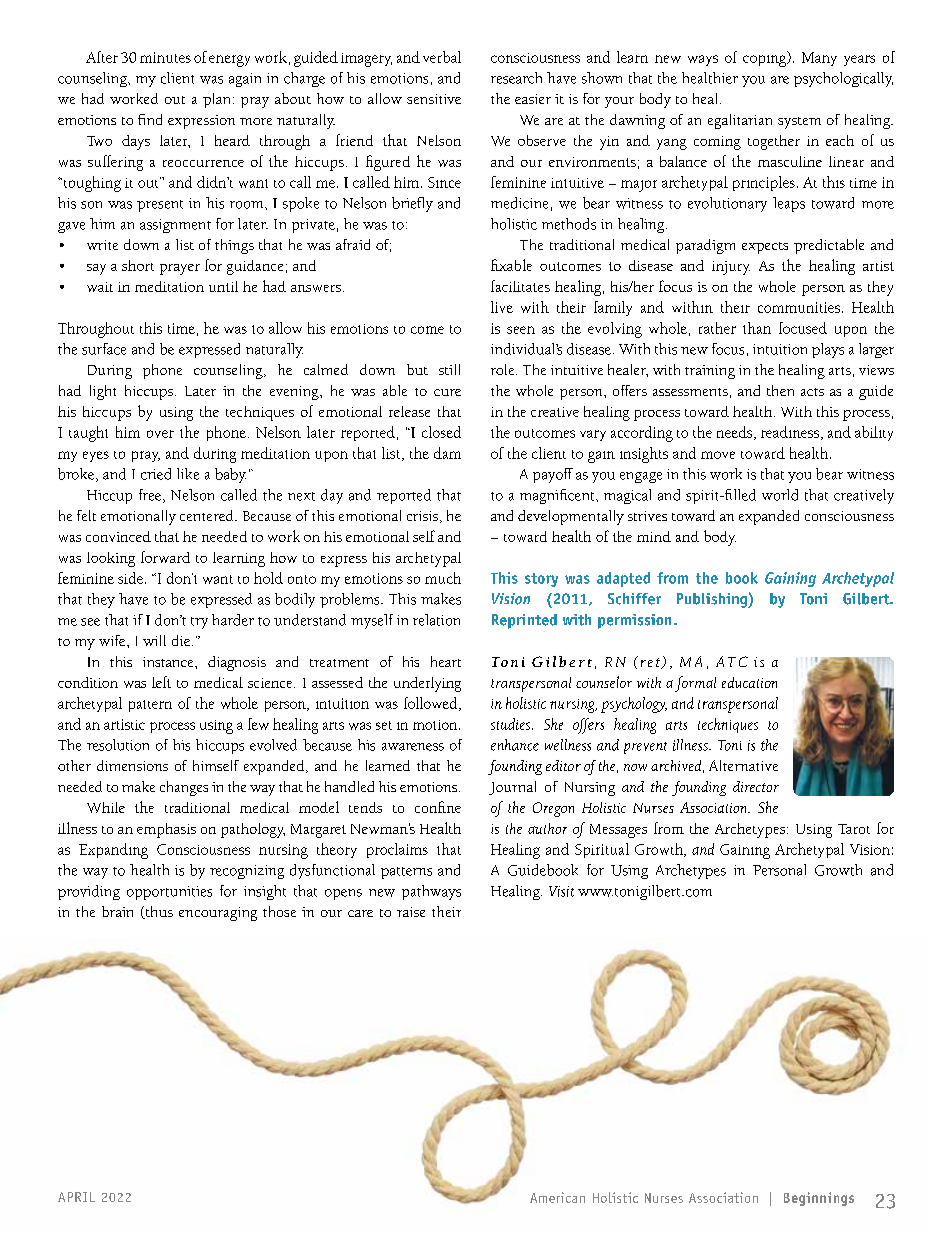 This page has width=952, height=1241. Describe the element at coordinates (854, 829) in the page. I see `Tarot` at that location.
